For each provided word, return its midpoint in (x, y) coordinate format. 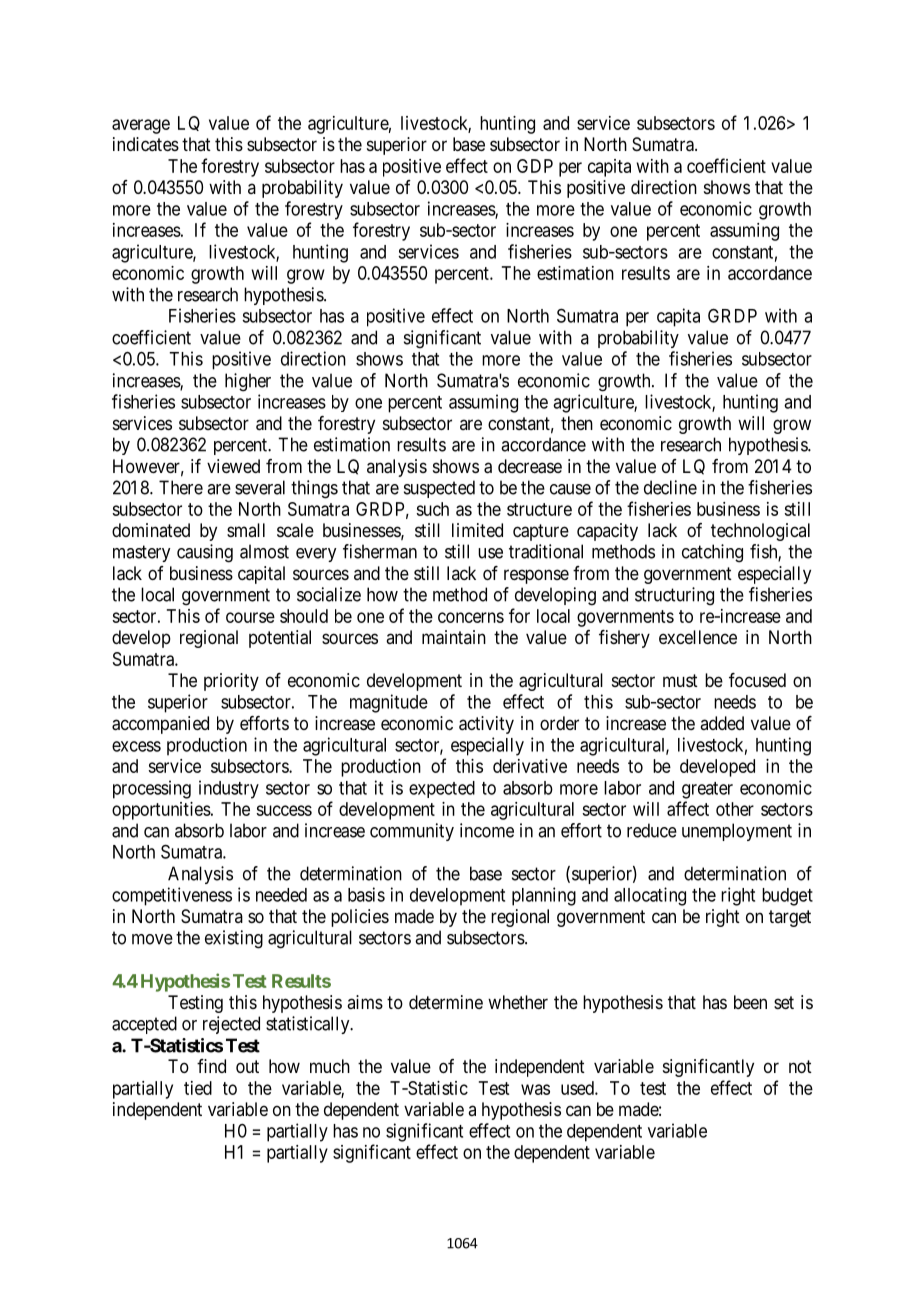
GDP (535, 166)
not (800, 1066)
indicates (146, 144)
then (577, 423)
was (535, 1089)
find (211, 1066)
